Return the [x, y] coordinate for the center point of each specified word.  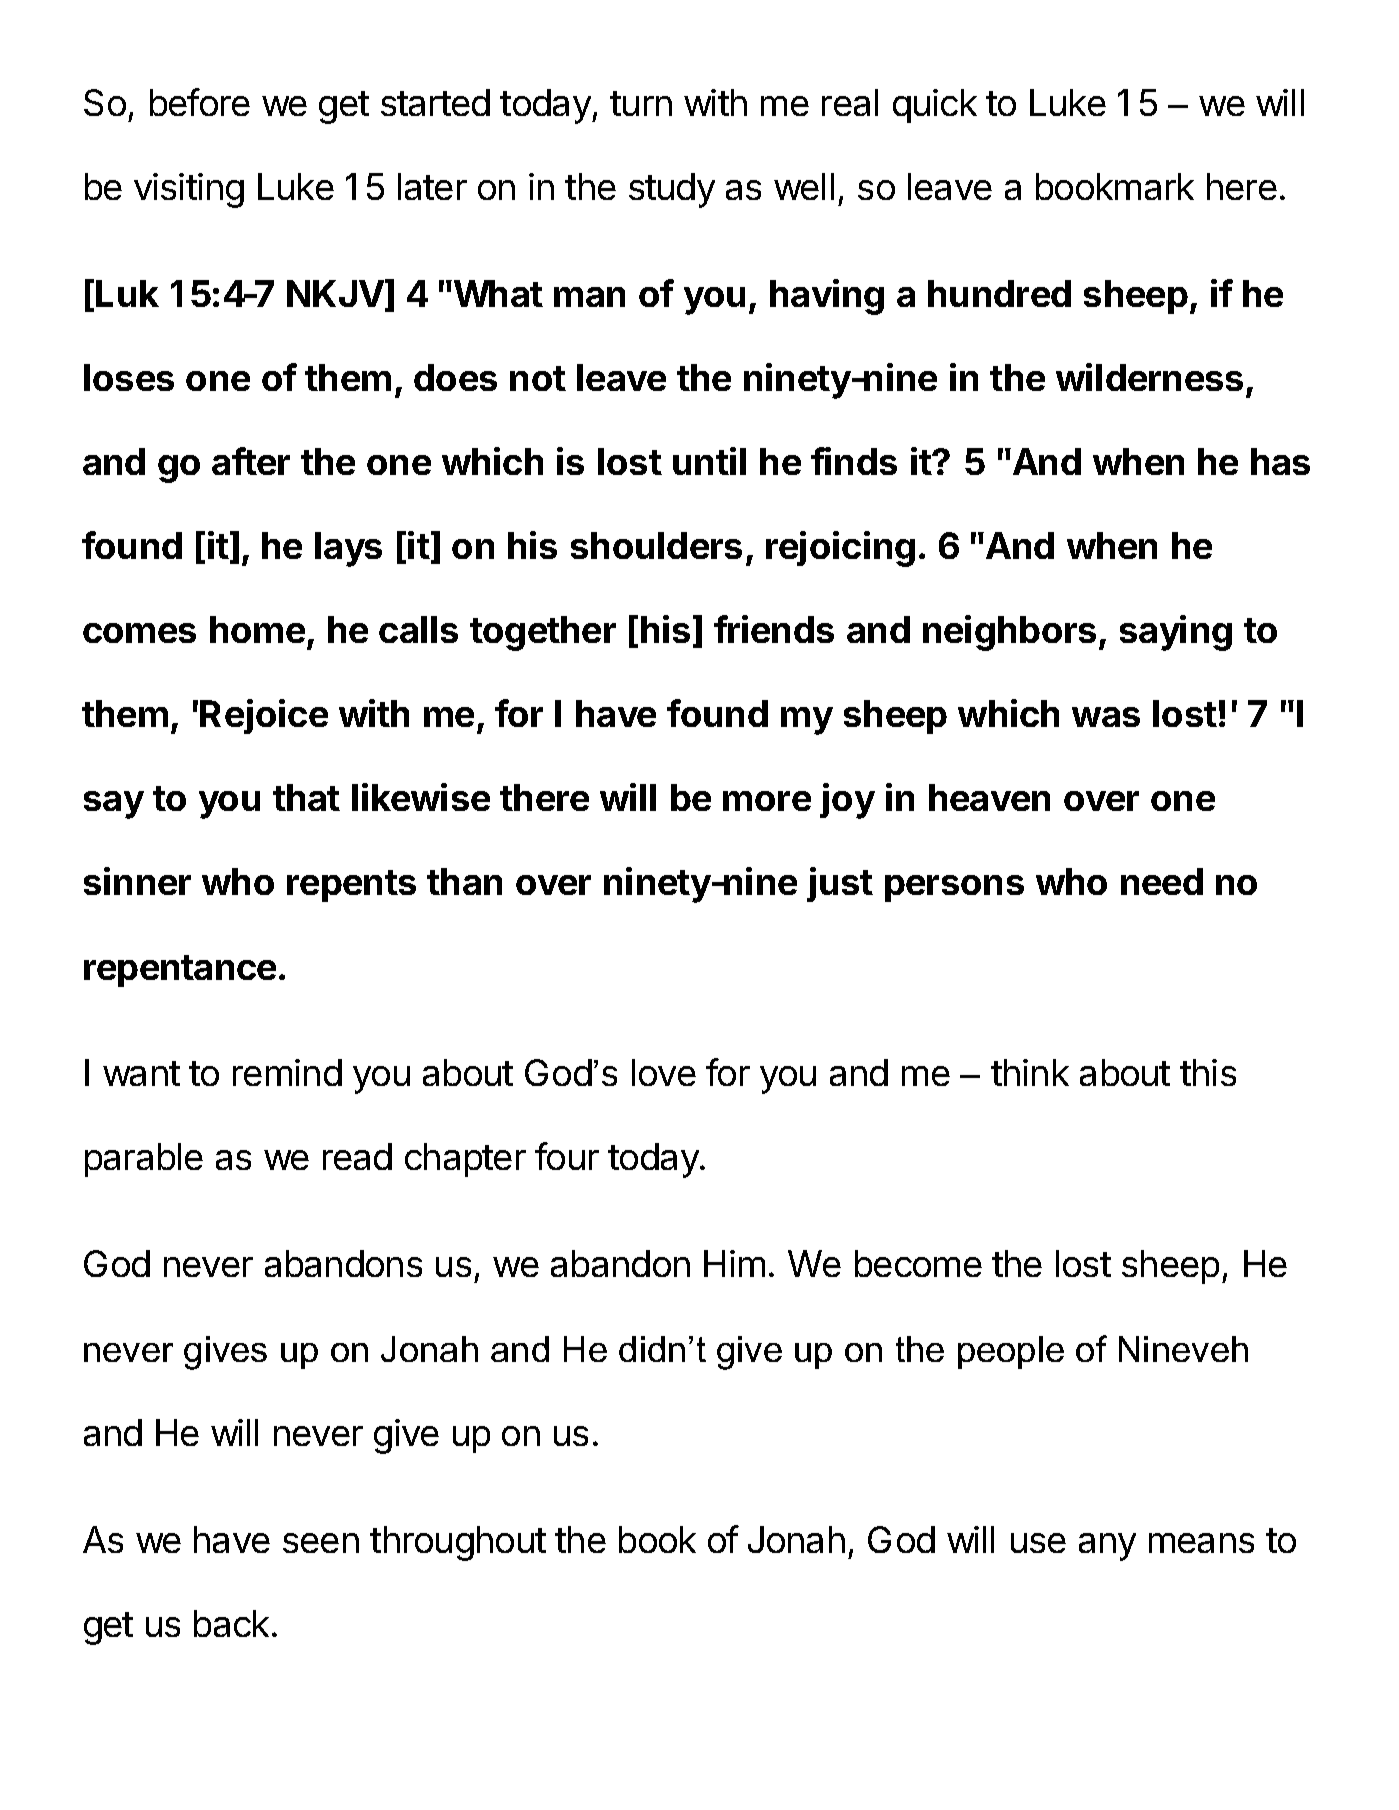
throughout [458, 1543]
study [672, 190]
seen [321, 1543]
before [200, 102]
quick [935, 106]
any [1107, 1547]
